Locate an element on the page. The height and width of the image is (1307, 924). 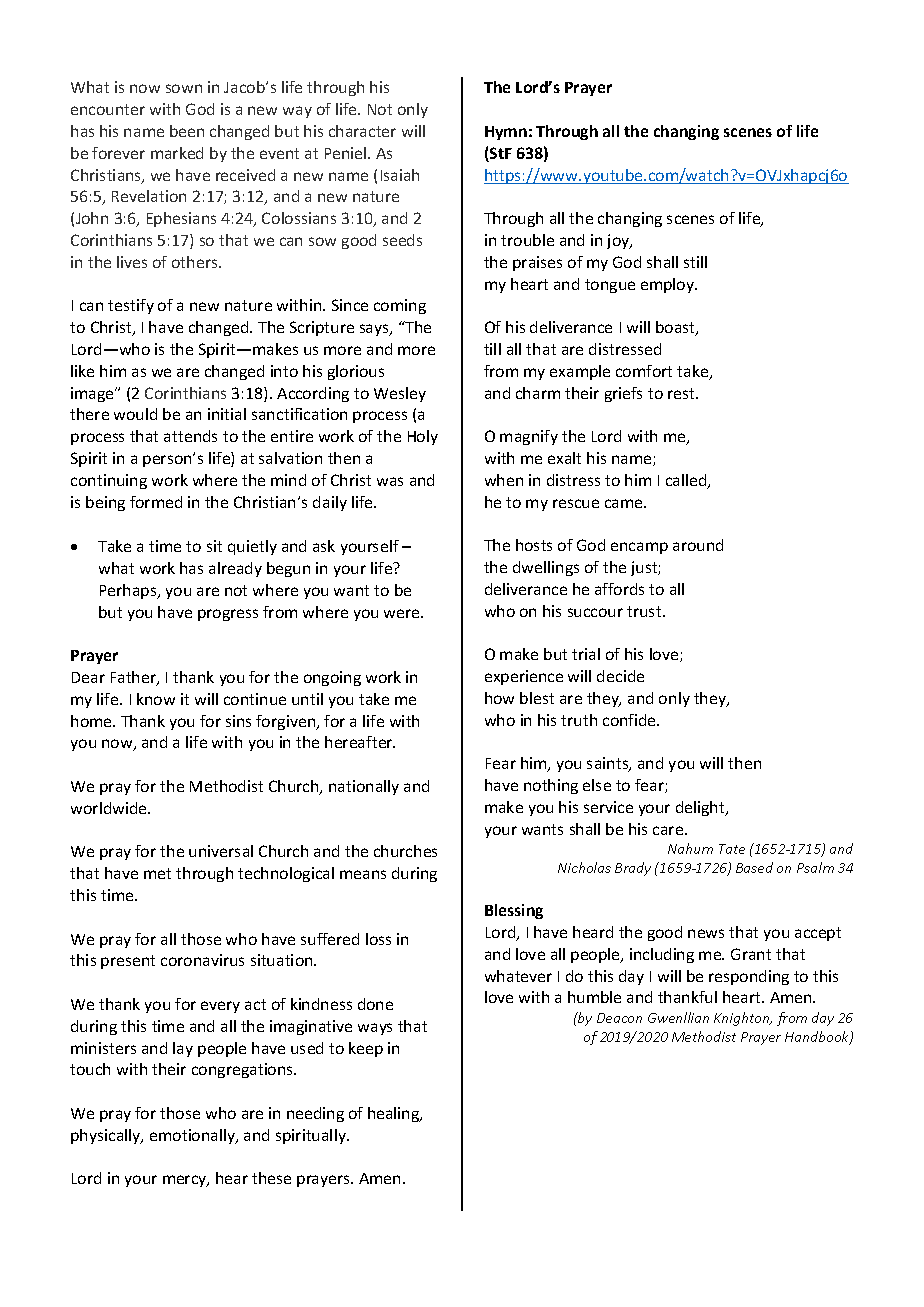
Blessing is located at coordinates (514, 911).
